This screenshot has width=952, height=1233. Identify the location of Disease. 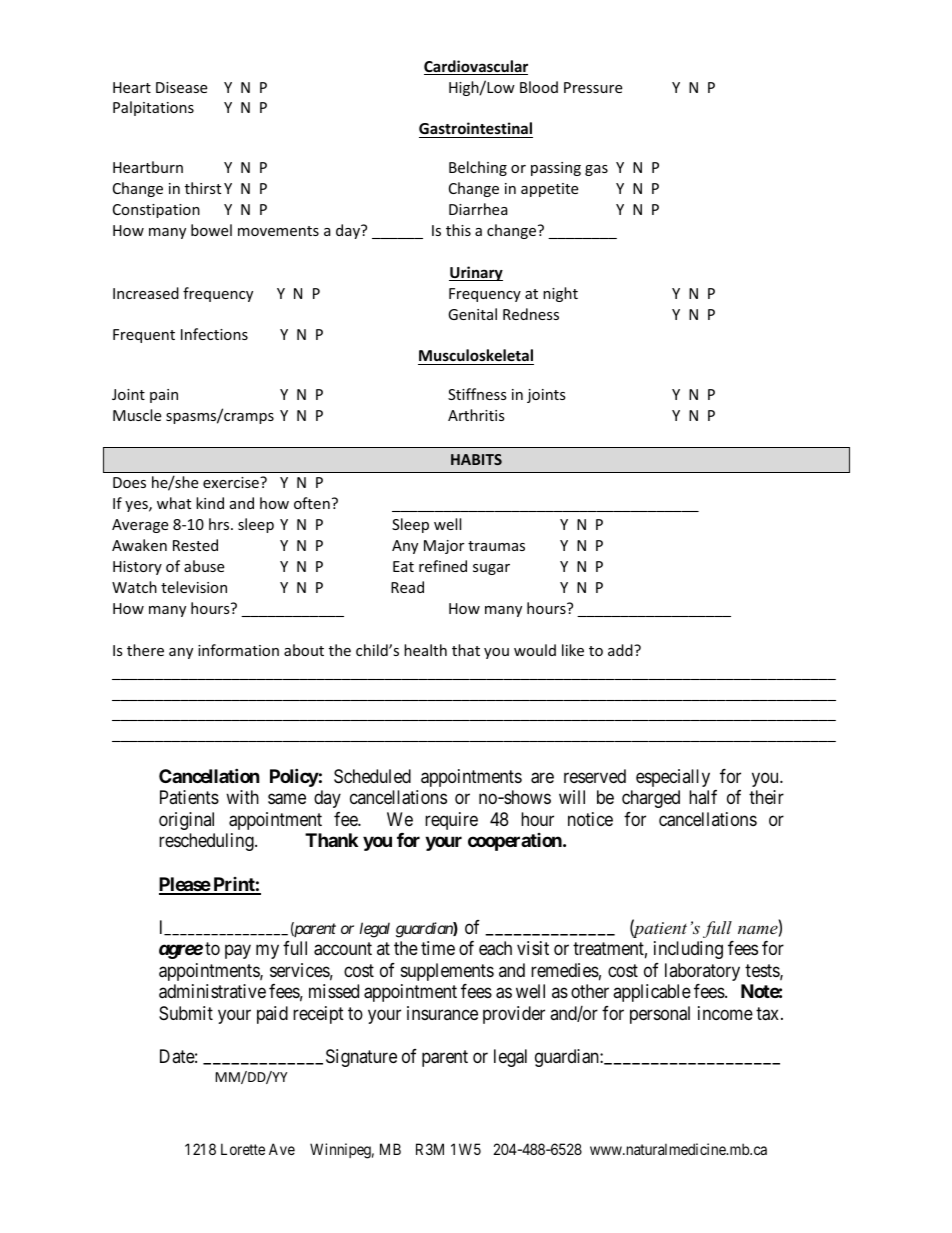
(181, 87).
